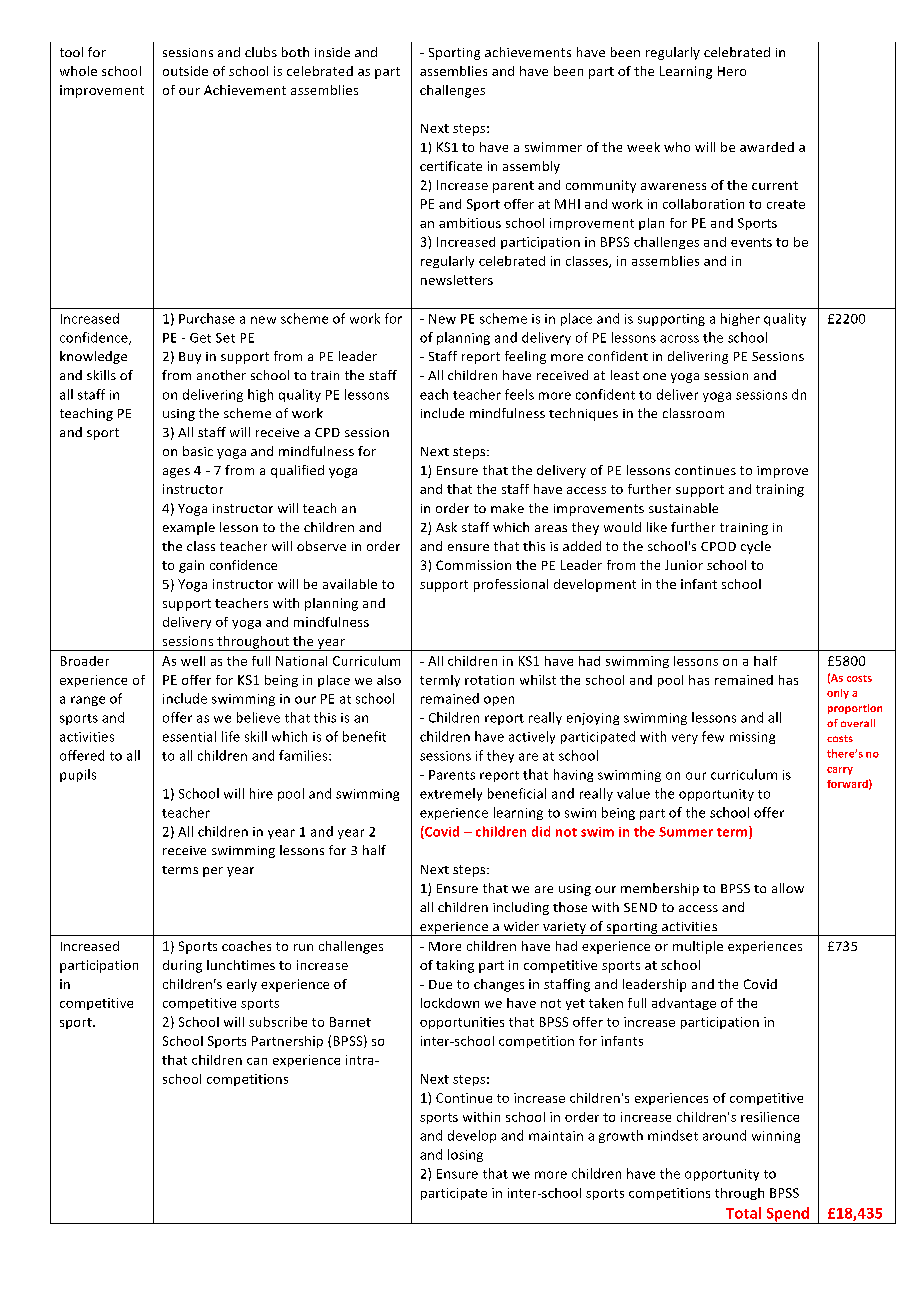 The height and width of the document is (1308, 924). I want to click on feeling, so click(525, 357).
